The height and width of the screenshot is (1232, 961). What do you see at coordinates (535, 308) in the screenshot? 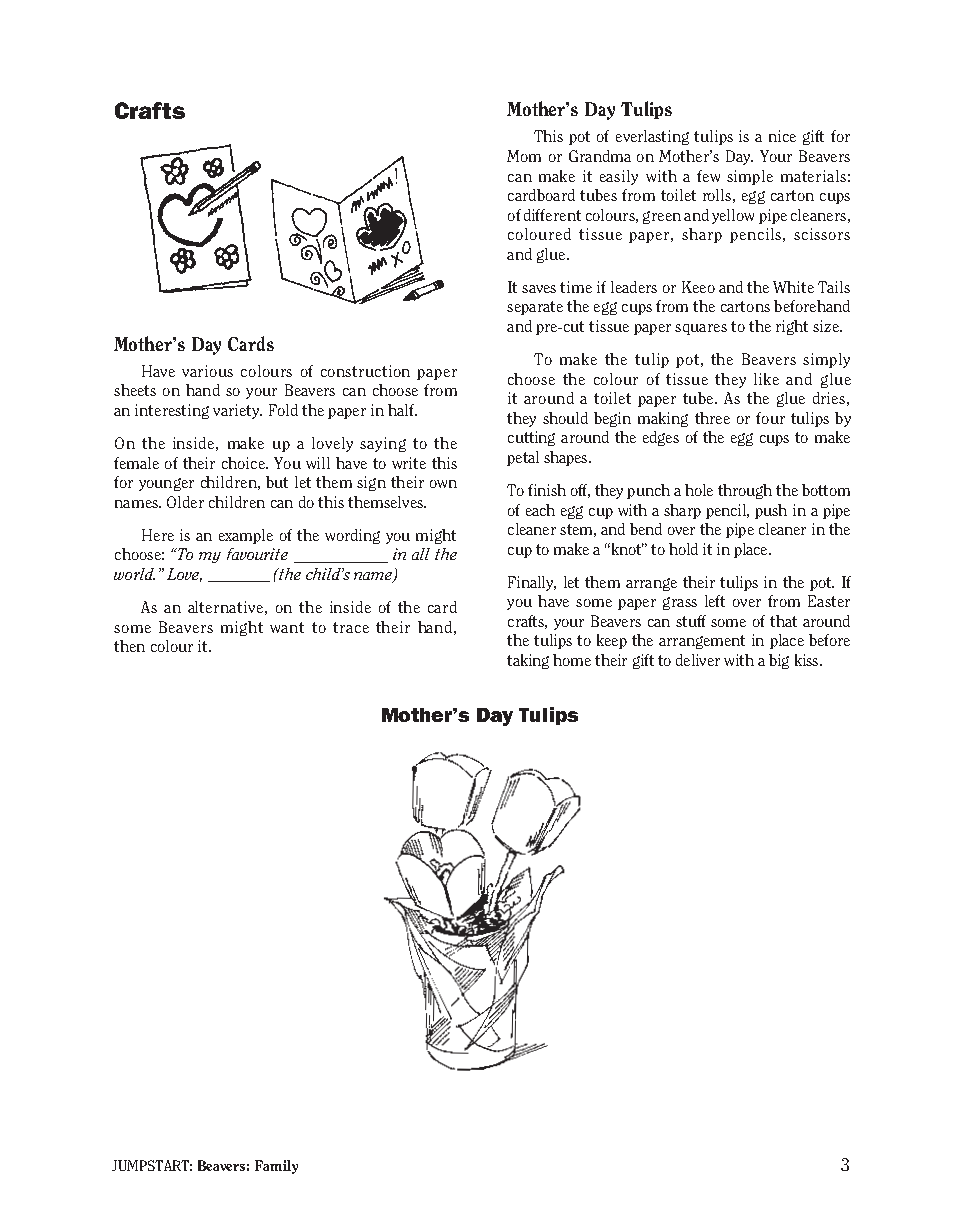
I see `separate` at bounding box center [535, 308].
